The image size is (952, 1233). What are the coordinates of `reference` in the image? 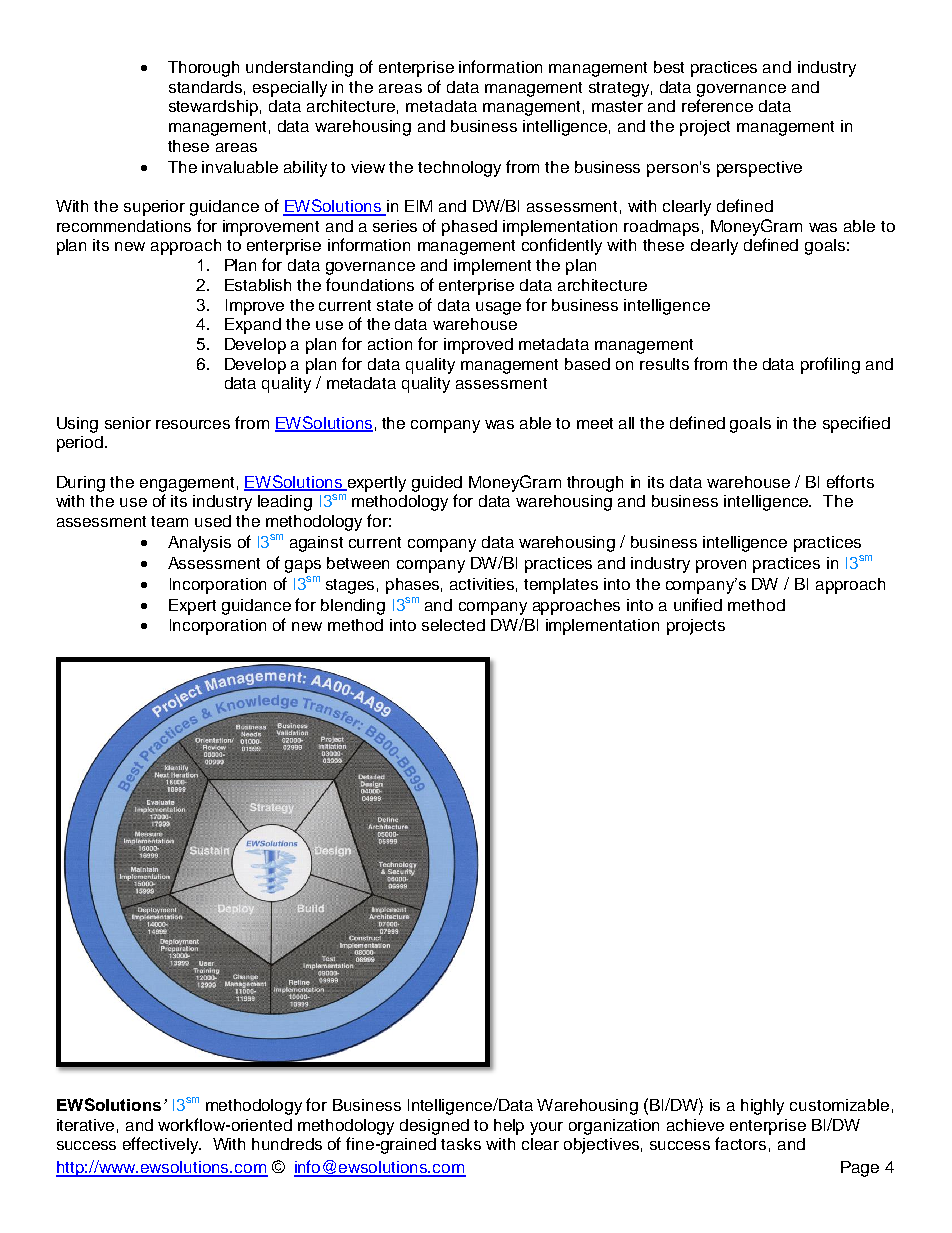 It's located at (717, 105).
